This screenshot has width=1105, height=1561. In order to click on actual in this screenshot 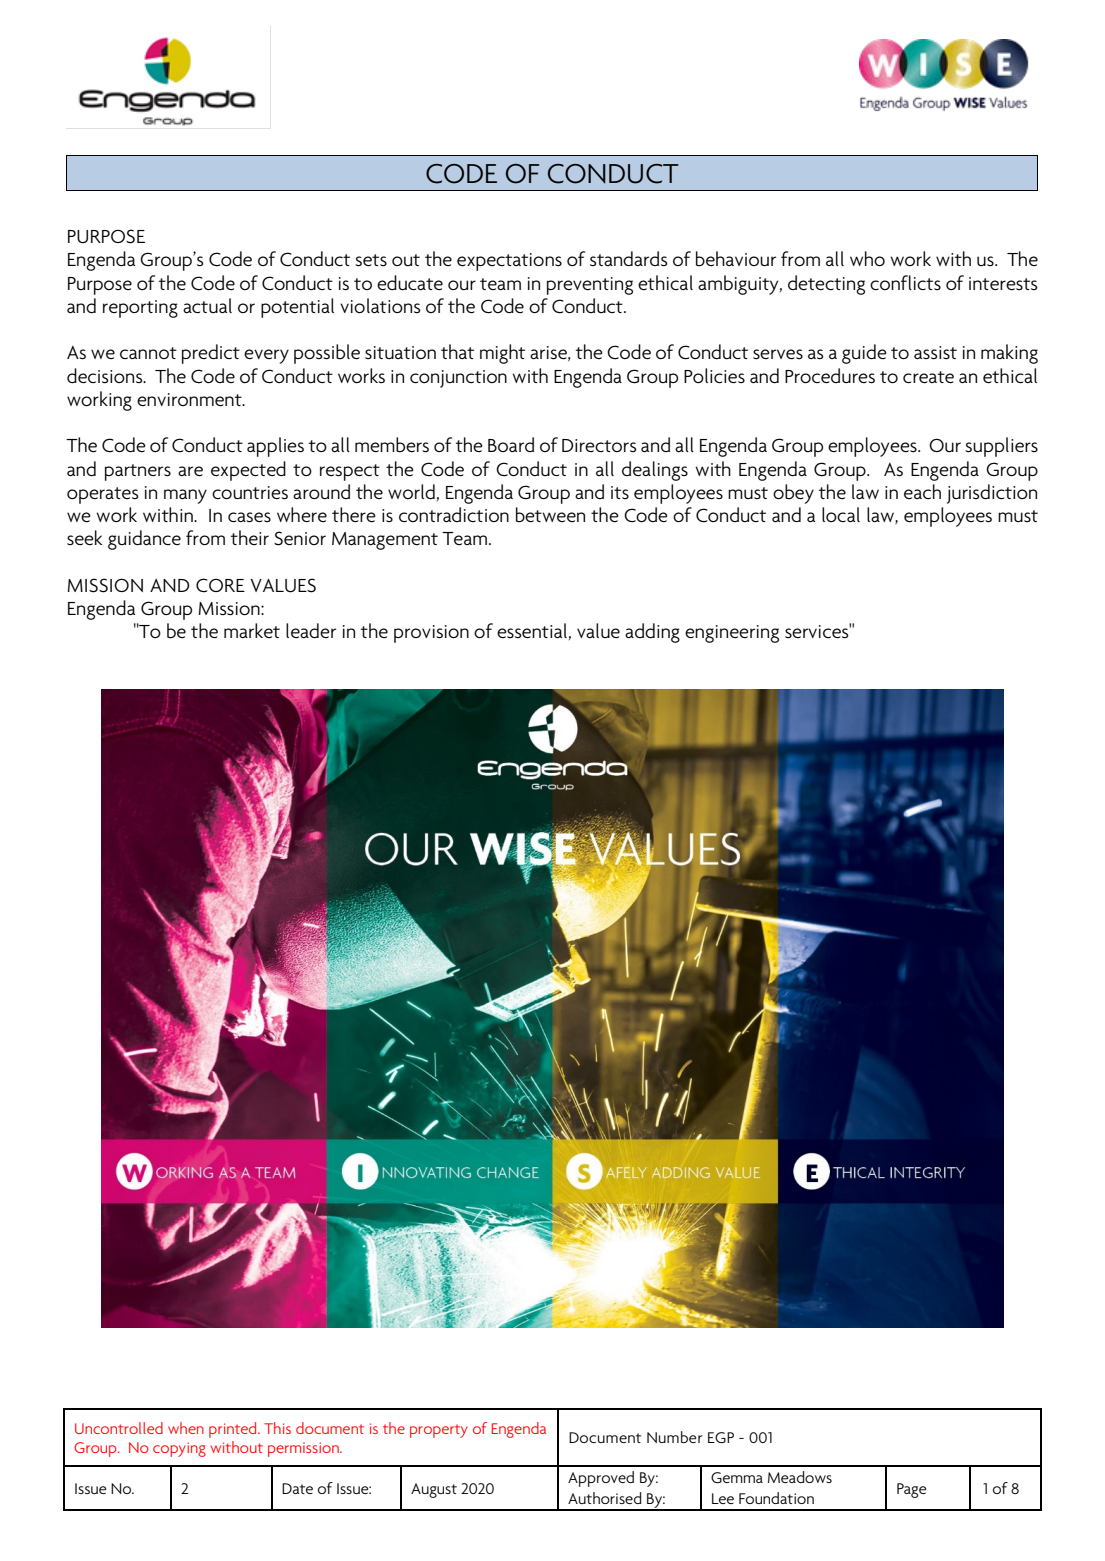, I will do `click(207, 305)`.
